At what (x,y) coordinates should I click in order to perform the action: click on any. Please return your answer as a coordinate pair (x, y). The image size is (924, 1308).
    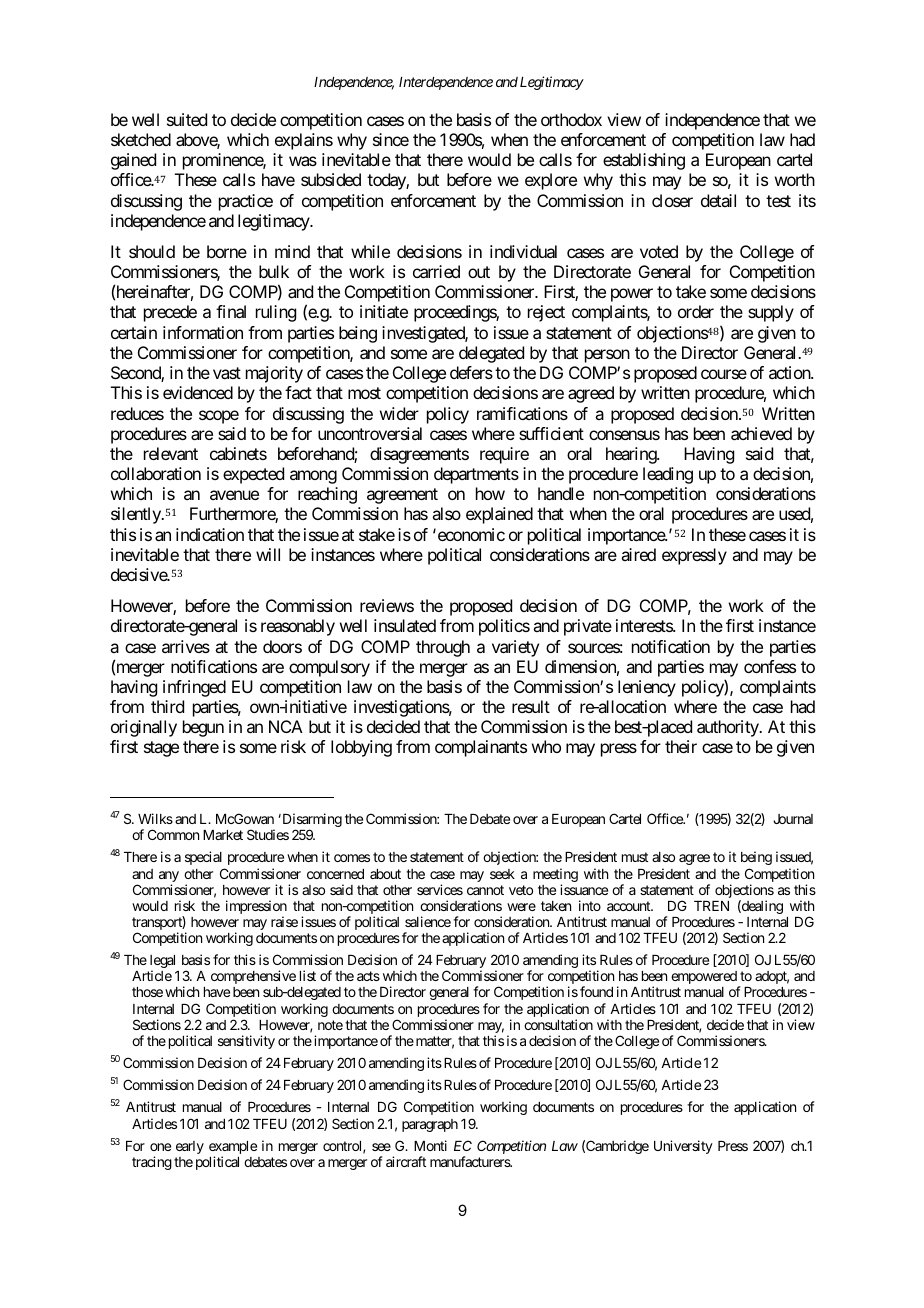
    Looking at the image, I should click on (169, 878).
